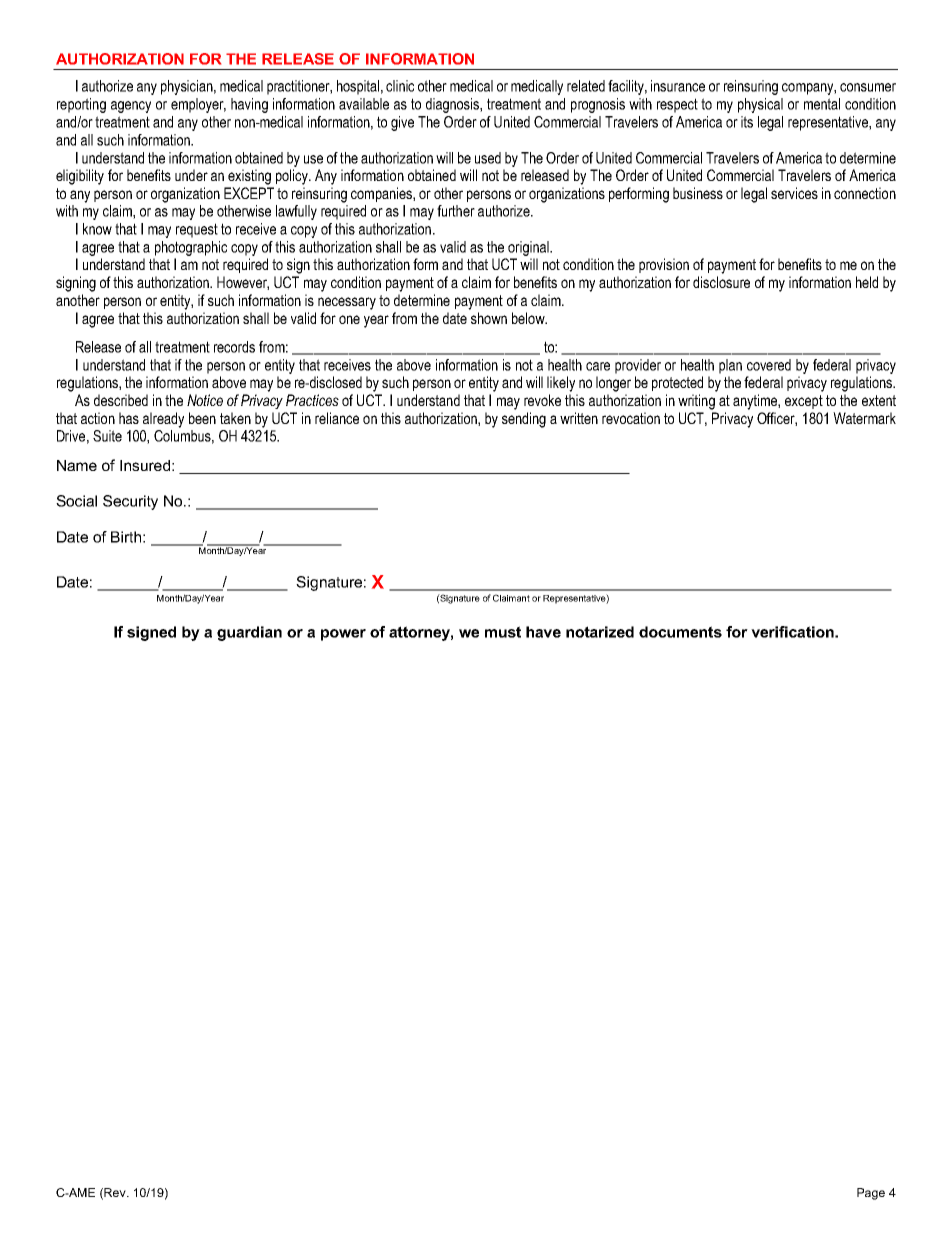  What do you see at coordinates (760, 105) in the screenshot?
I see `physical` at bounding box center [760, 105].
